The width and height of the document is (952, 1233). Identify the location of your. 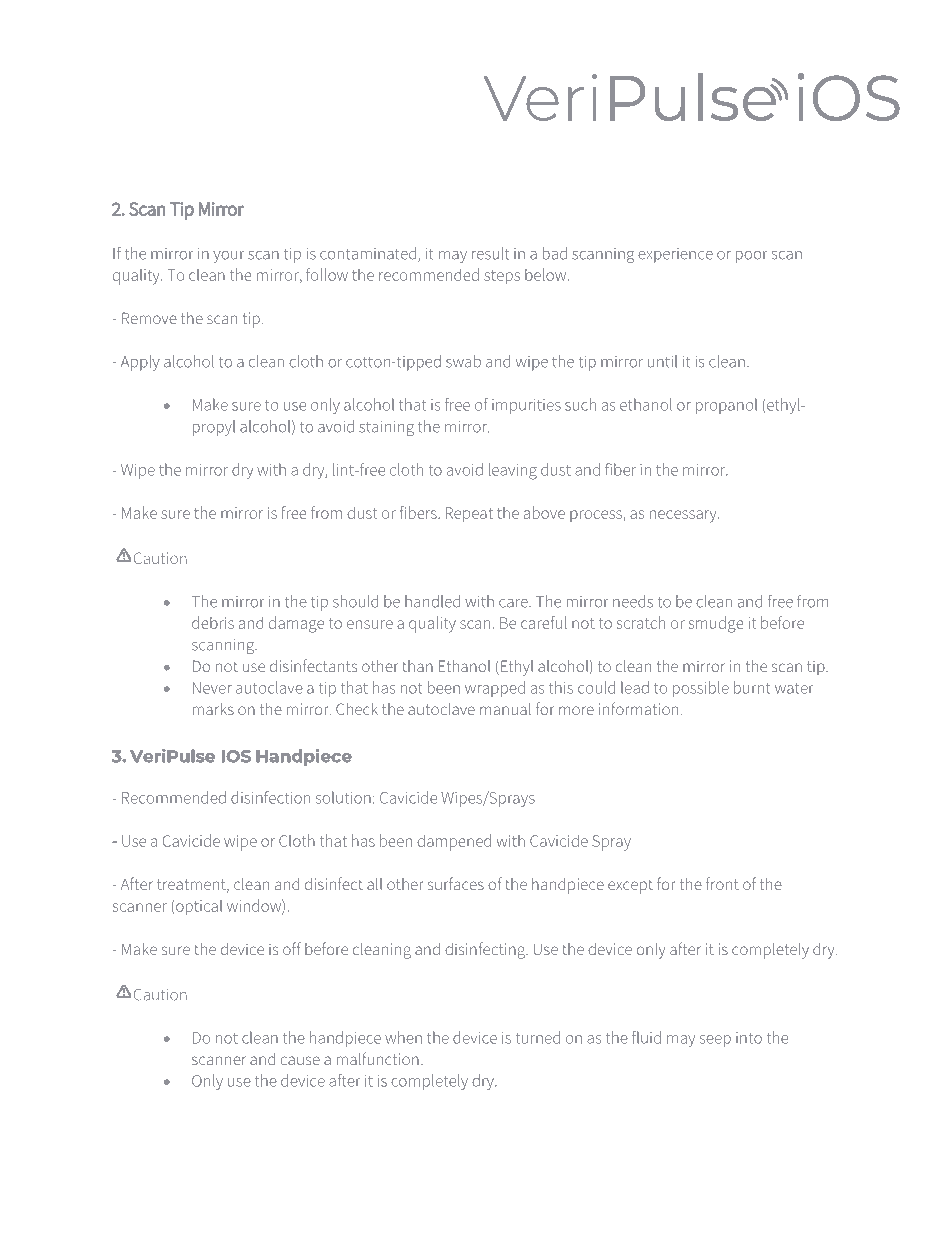
(228, 257).
